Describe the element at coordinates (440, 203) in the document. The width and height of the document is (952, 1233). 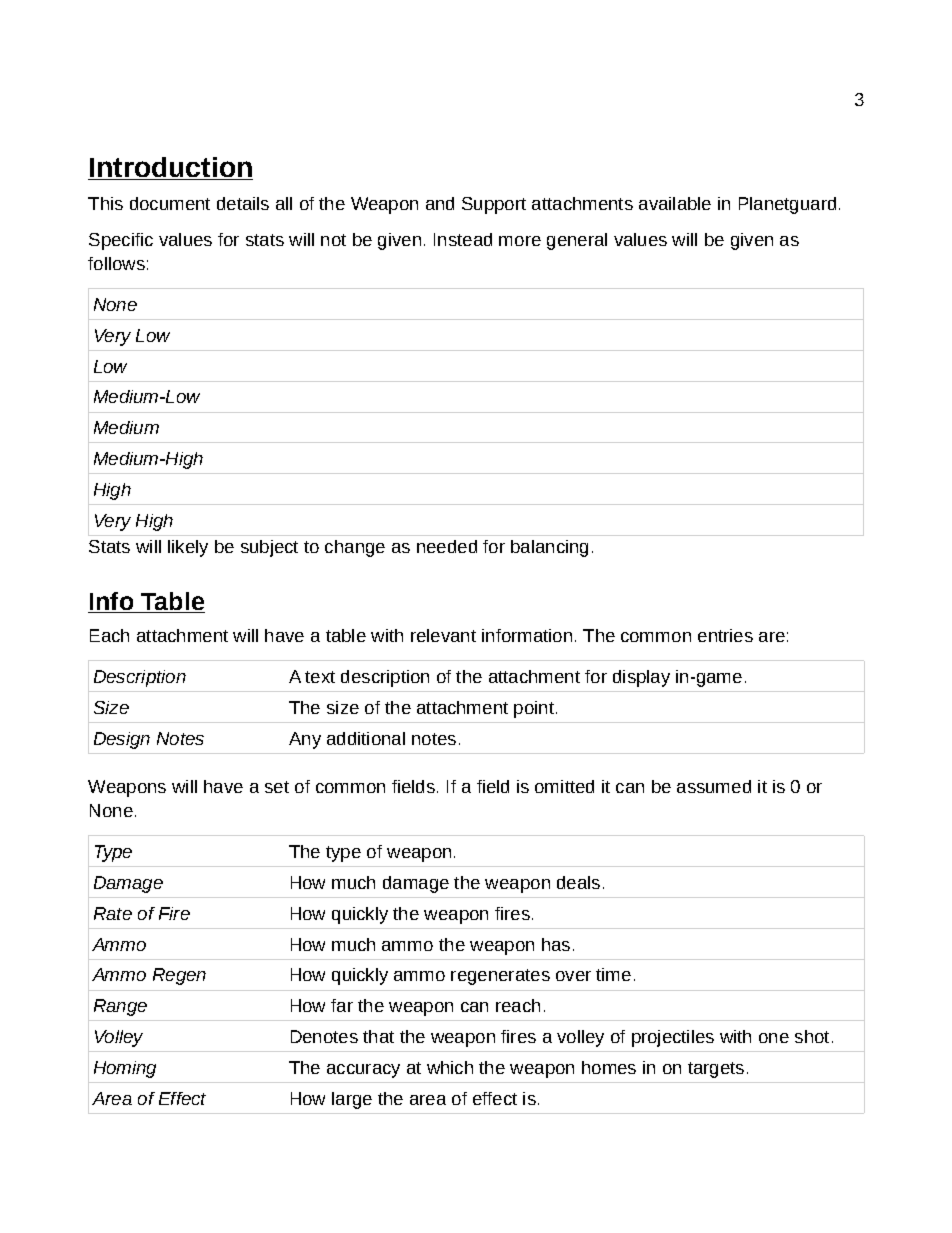
I see `and` at that location.
